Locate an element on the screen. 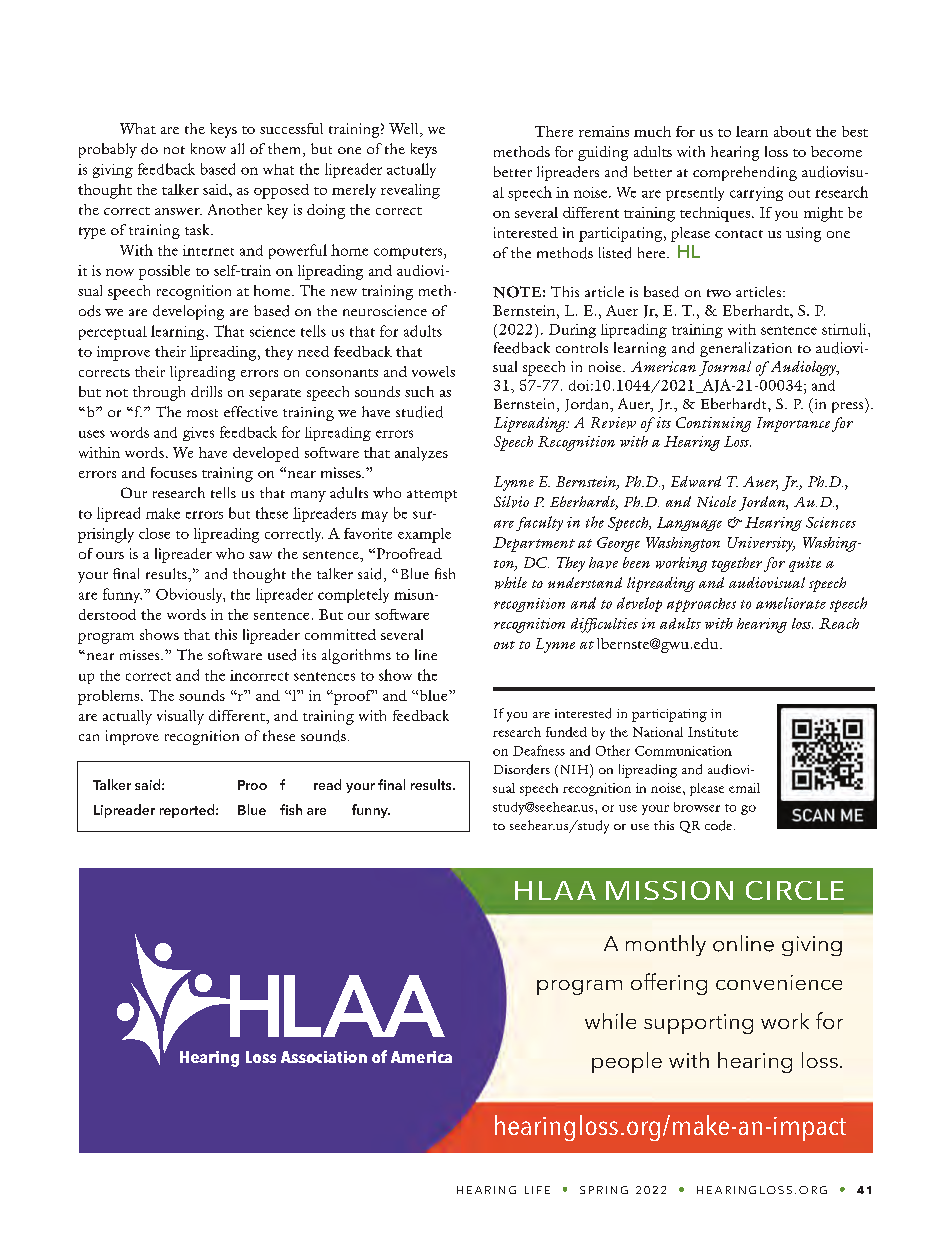 This screenshot has height=1233, width=952. University is located at coordinates (761, 544).
